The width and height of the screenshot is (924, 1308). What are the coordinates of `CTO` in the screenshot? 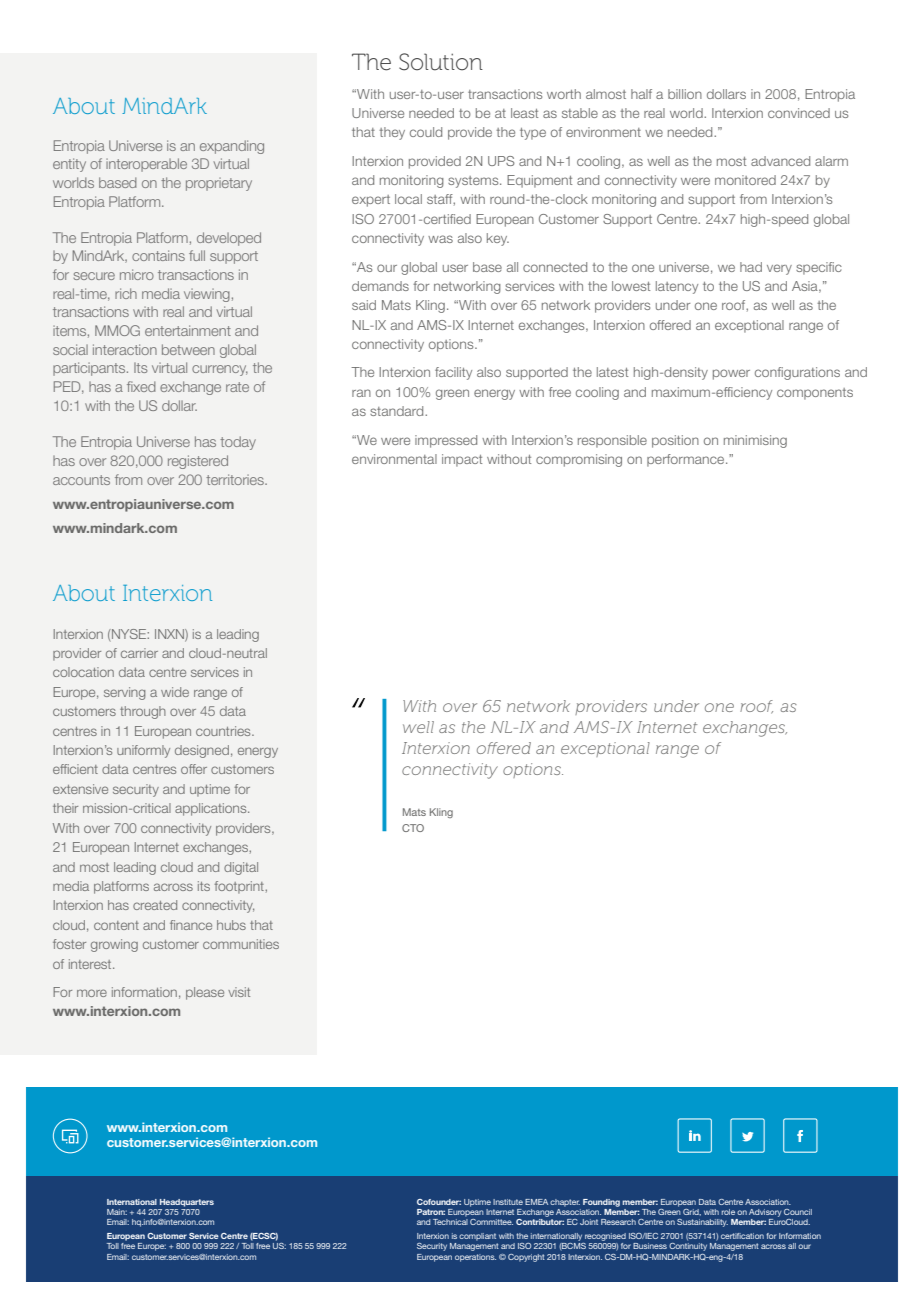 It's located at (413, 828).
